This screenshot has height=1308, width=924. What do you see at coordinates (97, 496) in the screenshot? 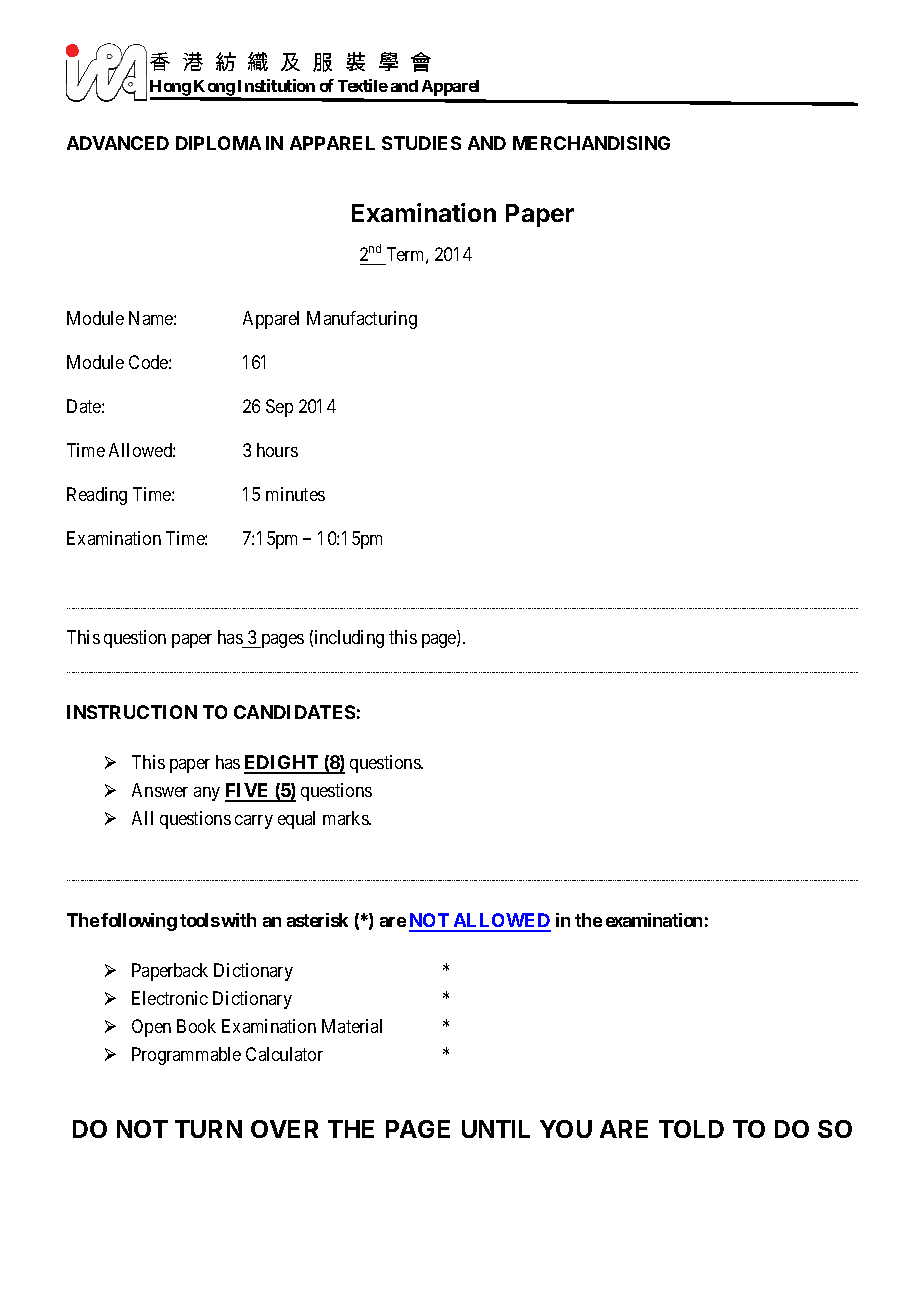
I see `Reading` at bounding box center [97, 496].
